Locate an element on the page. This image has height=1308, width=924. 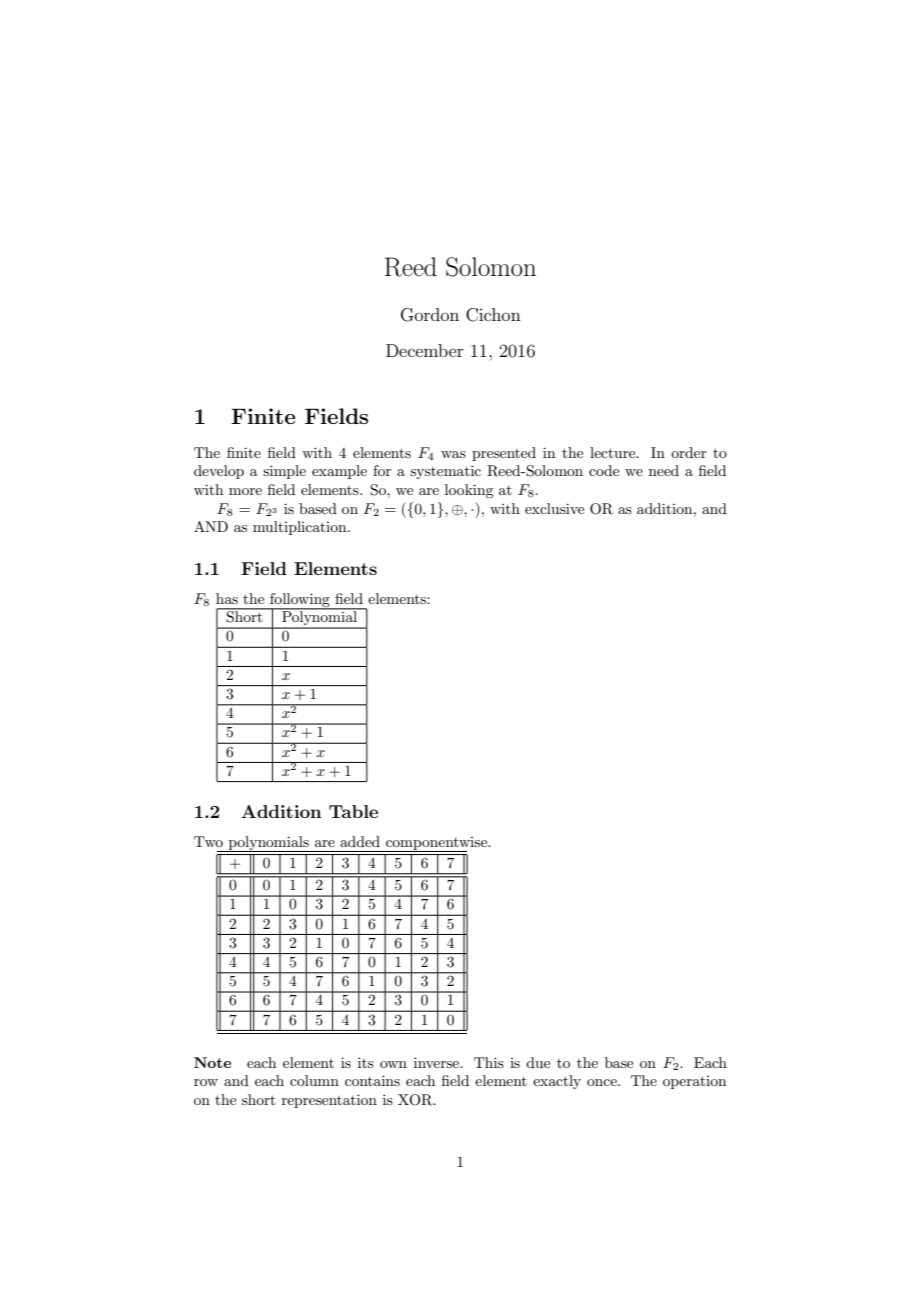
Gordon is located at coordinates (430, 315).
